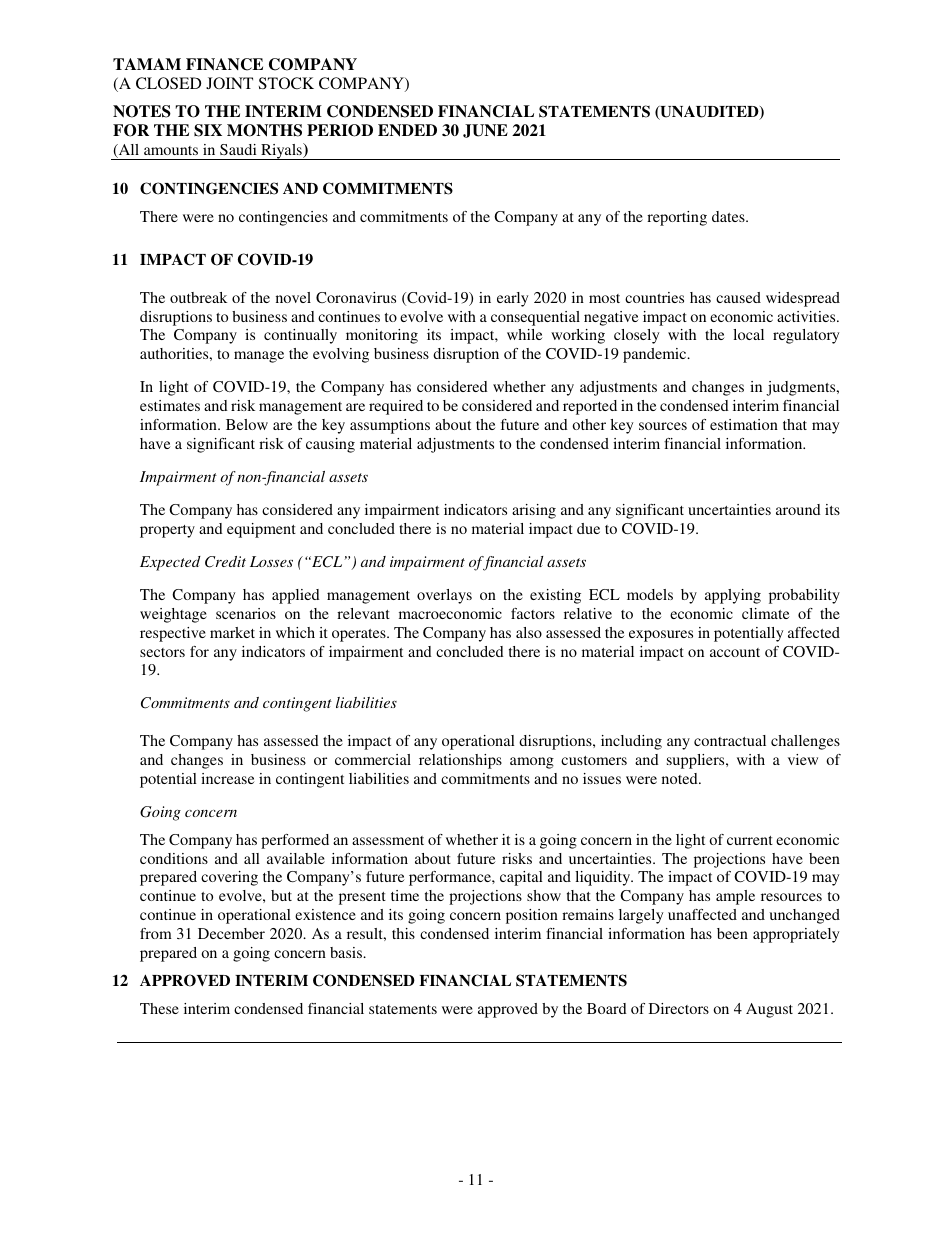  Describe the element at coordinates (198, 297) in the screenshot. I see `outbreak` at that location.
